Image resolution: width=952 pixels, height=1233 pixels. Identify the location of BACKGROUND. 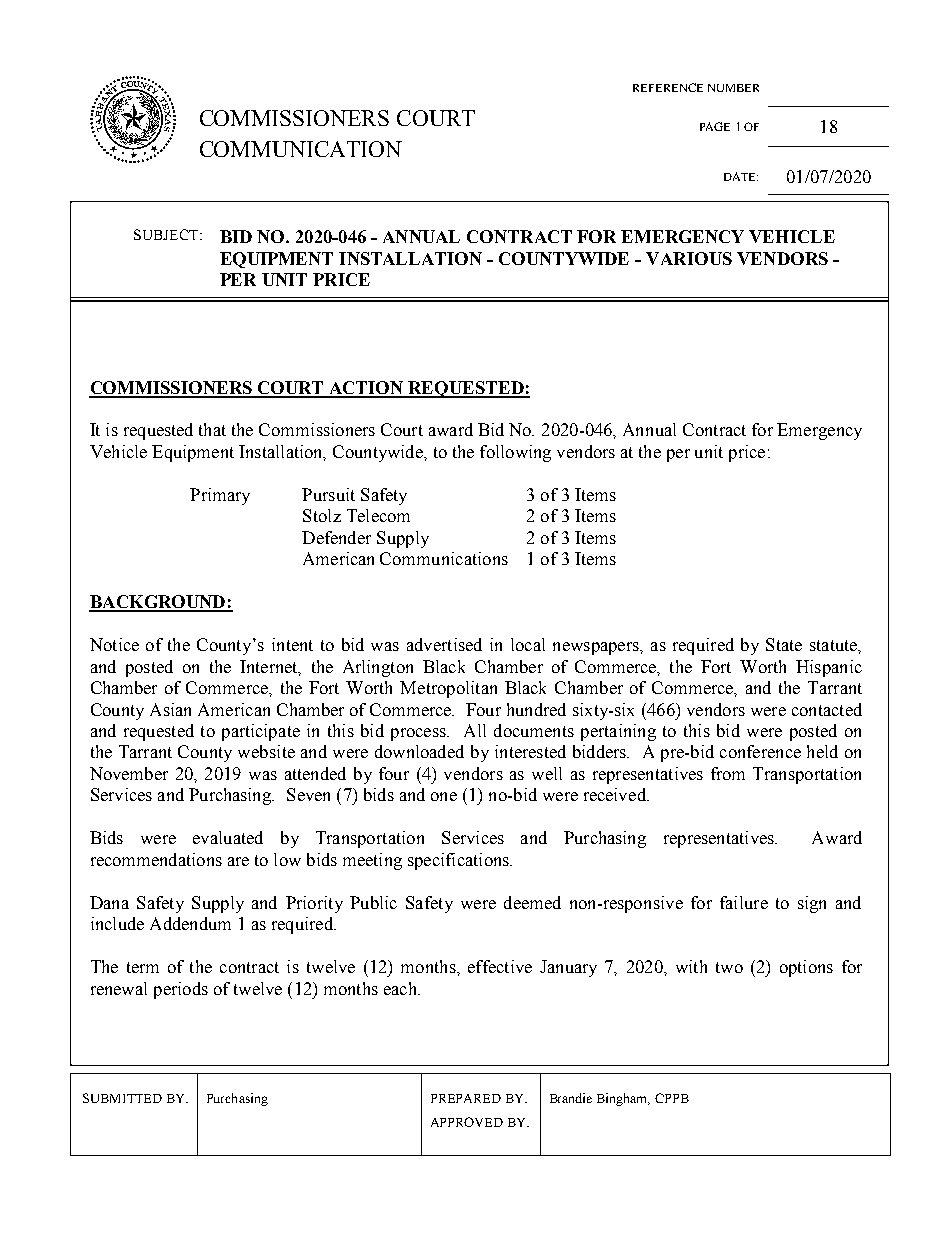
(158, 603).
